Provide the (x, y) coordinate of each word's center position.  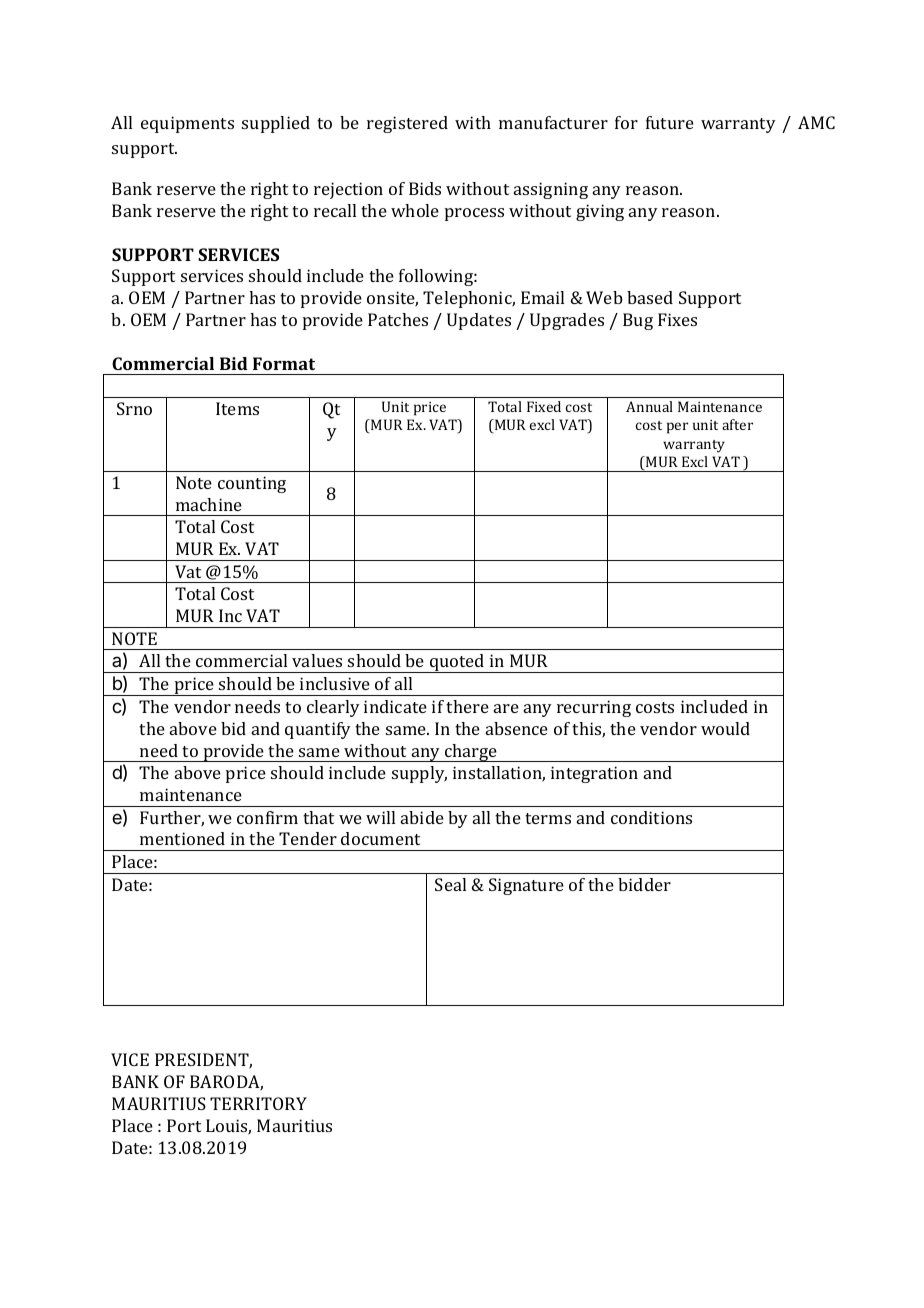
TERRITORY (258, 1103)
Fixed (544, 406)
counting (252, 484)
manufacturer (553, 122)
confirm (267, 817)
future (670, 122)
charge (471, 753)
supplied (276, 124)
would (725, 728)
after (737, 424)
